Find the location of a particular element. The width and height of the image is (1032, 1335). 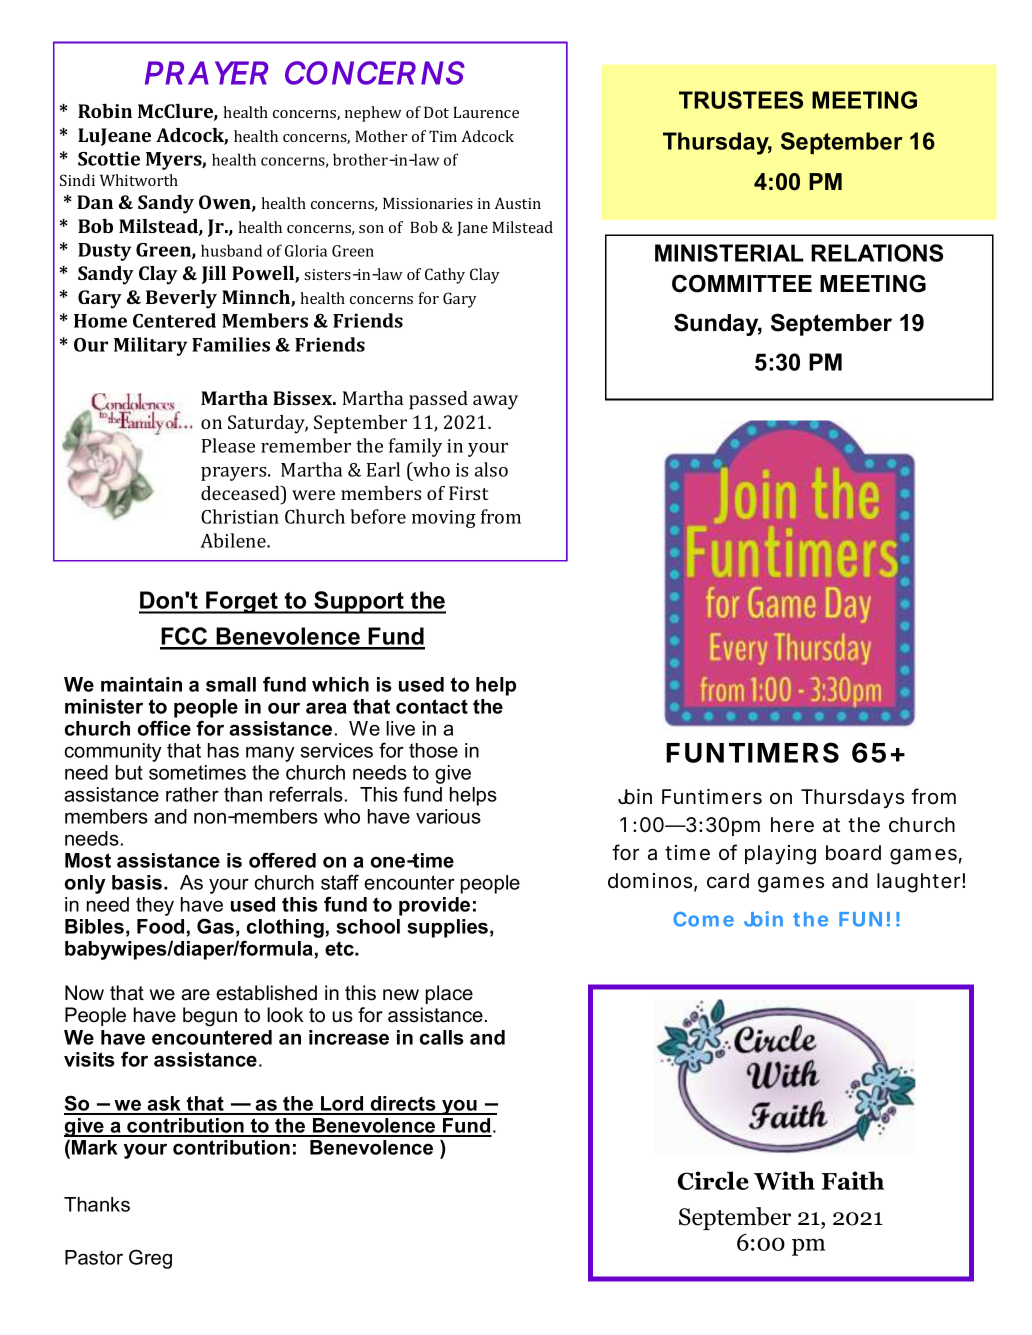

directs is located at coordinates (403, 1105).
